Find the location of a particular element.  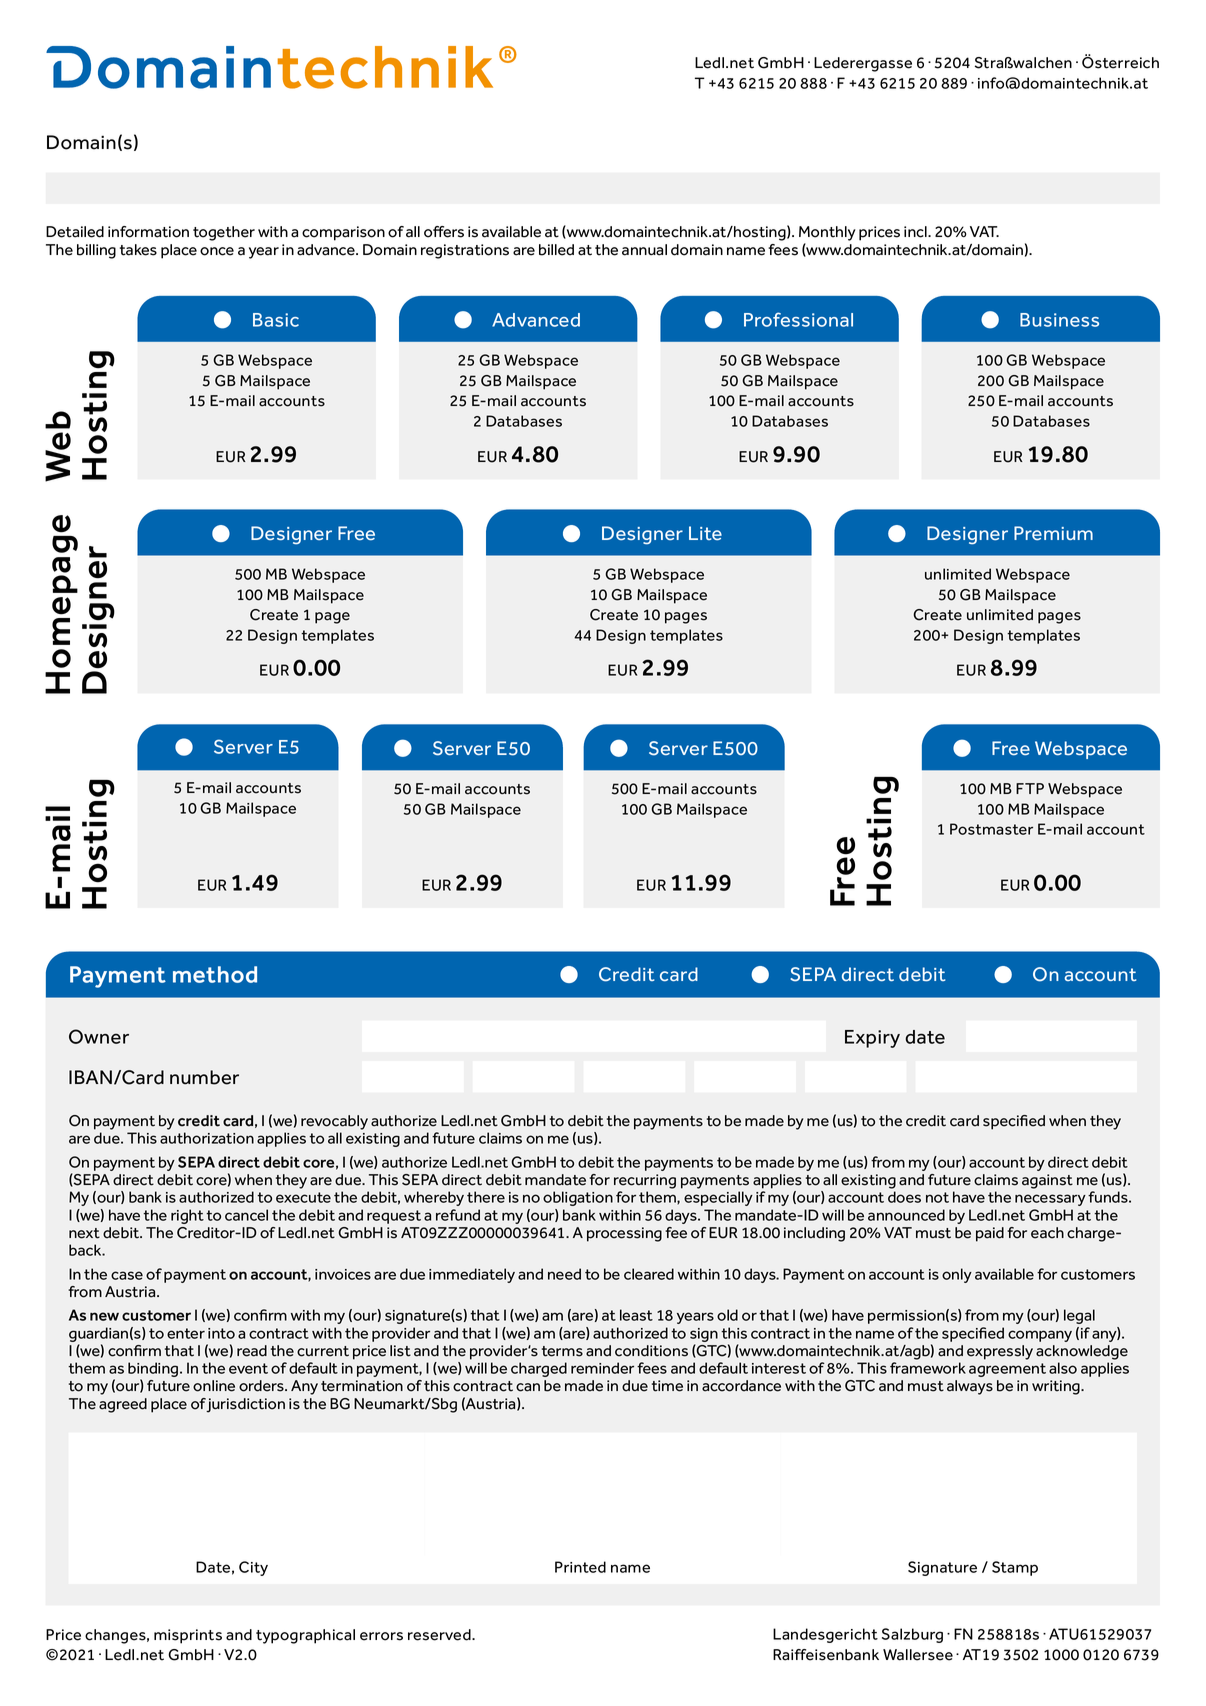

authorization is located at coordinates (207, 1138).
